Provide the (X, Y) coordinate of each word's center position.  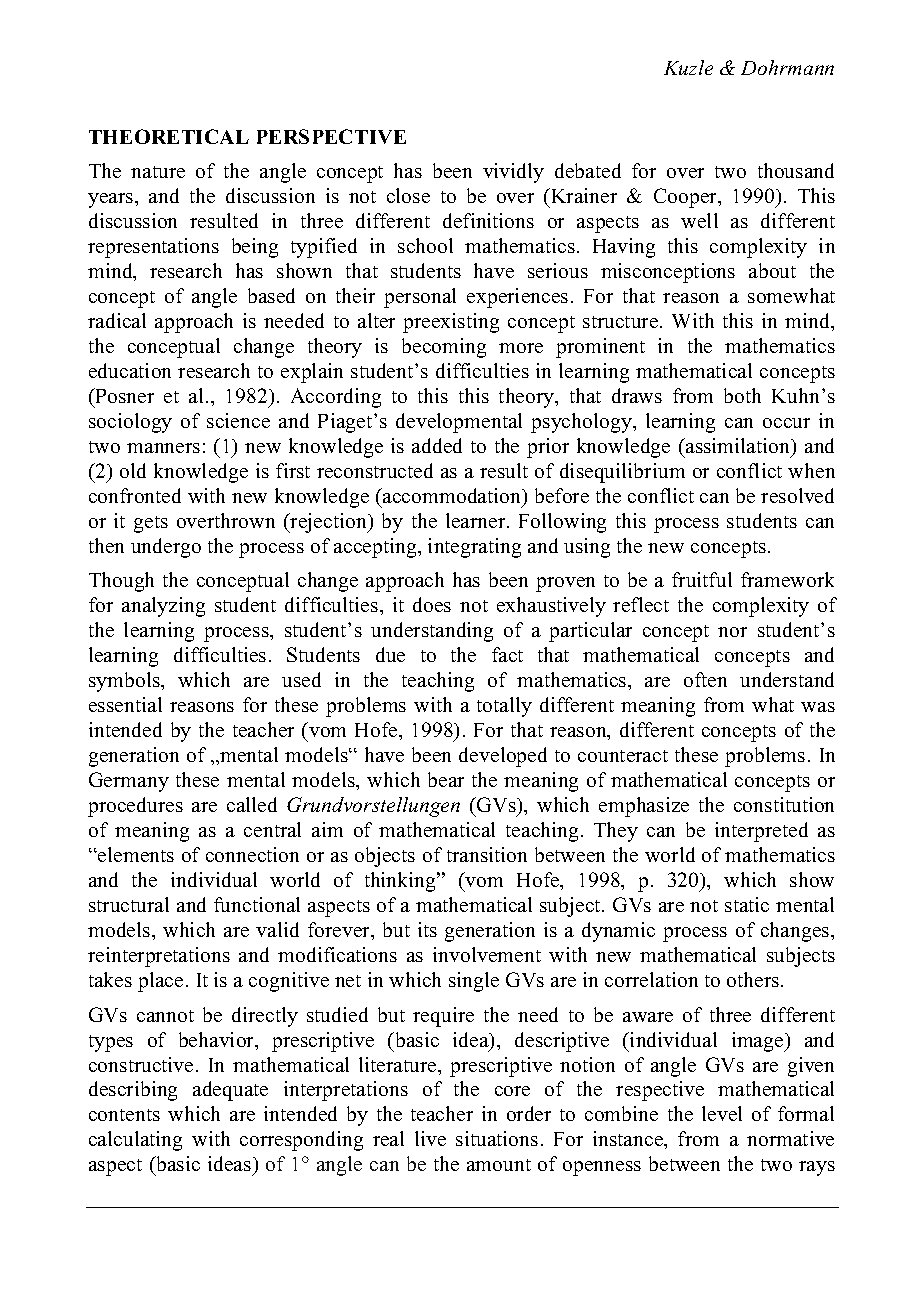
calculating (135, 1141)
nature (158, 172)
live (430, 1138)
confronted (135, 495)
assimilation (738, 447)
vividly (513, 173)
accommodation (452, 497)
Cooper (687, 198)
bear (446, 779)
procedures (135, 807)
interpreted (761, 832)
